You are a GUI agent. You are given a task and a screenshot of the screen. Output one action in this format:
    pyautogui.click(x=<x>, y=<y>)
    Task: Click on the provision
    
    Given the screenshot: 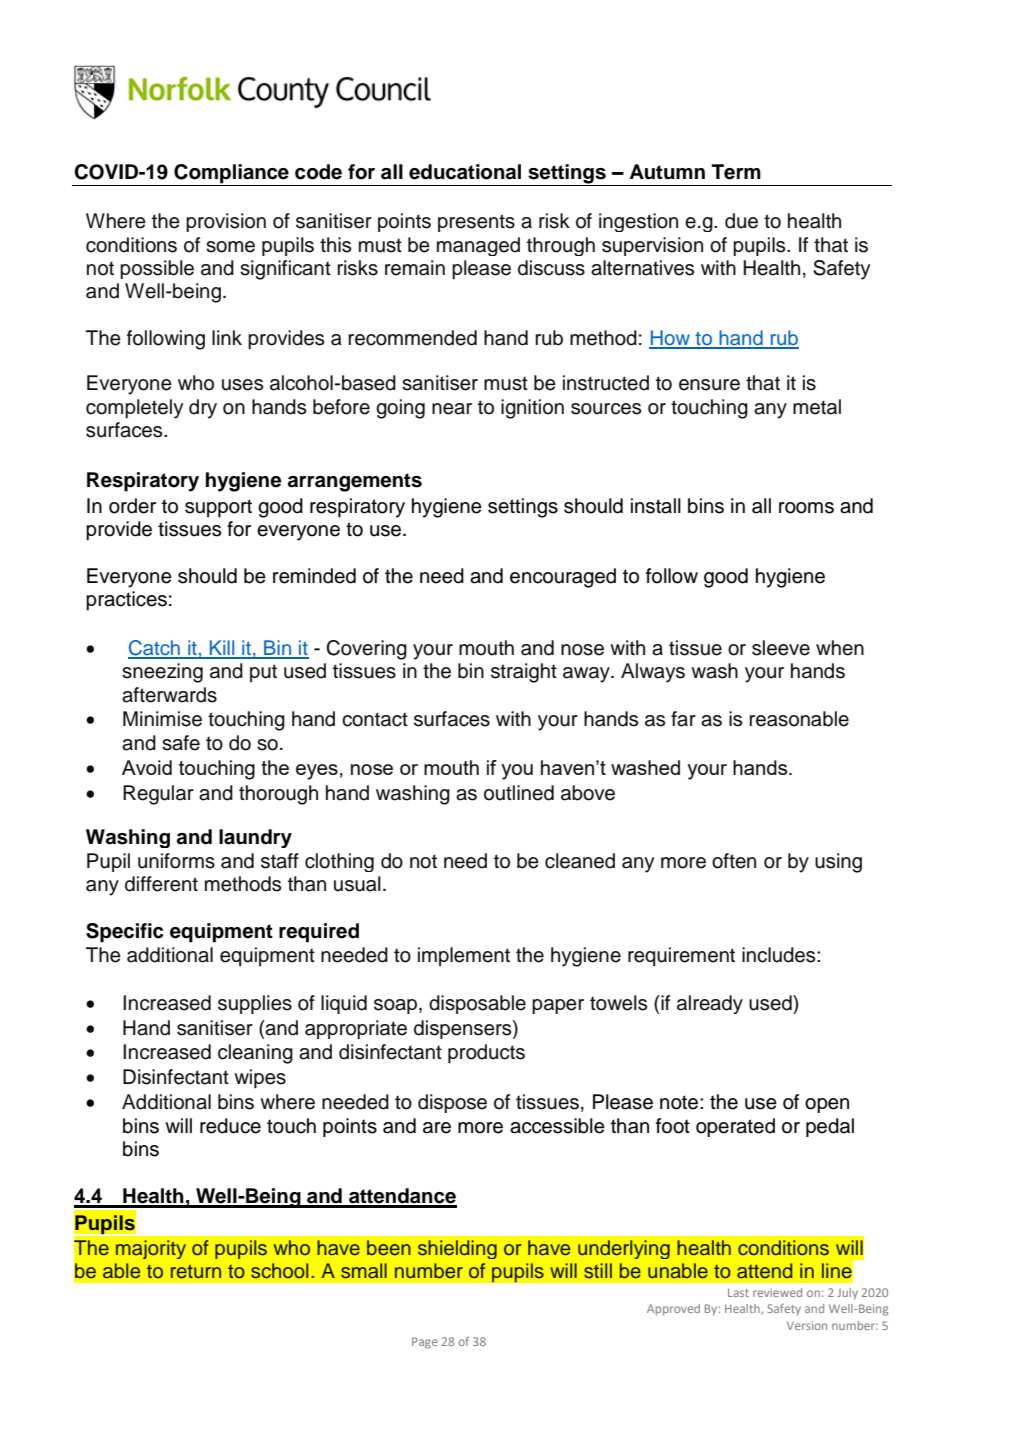 What is the action you would take?
    pyautogui.click(x=226, y=222)
